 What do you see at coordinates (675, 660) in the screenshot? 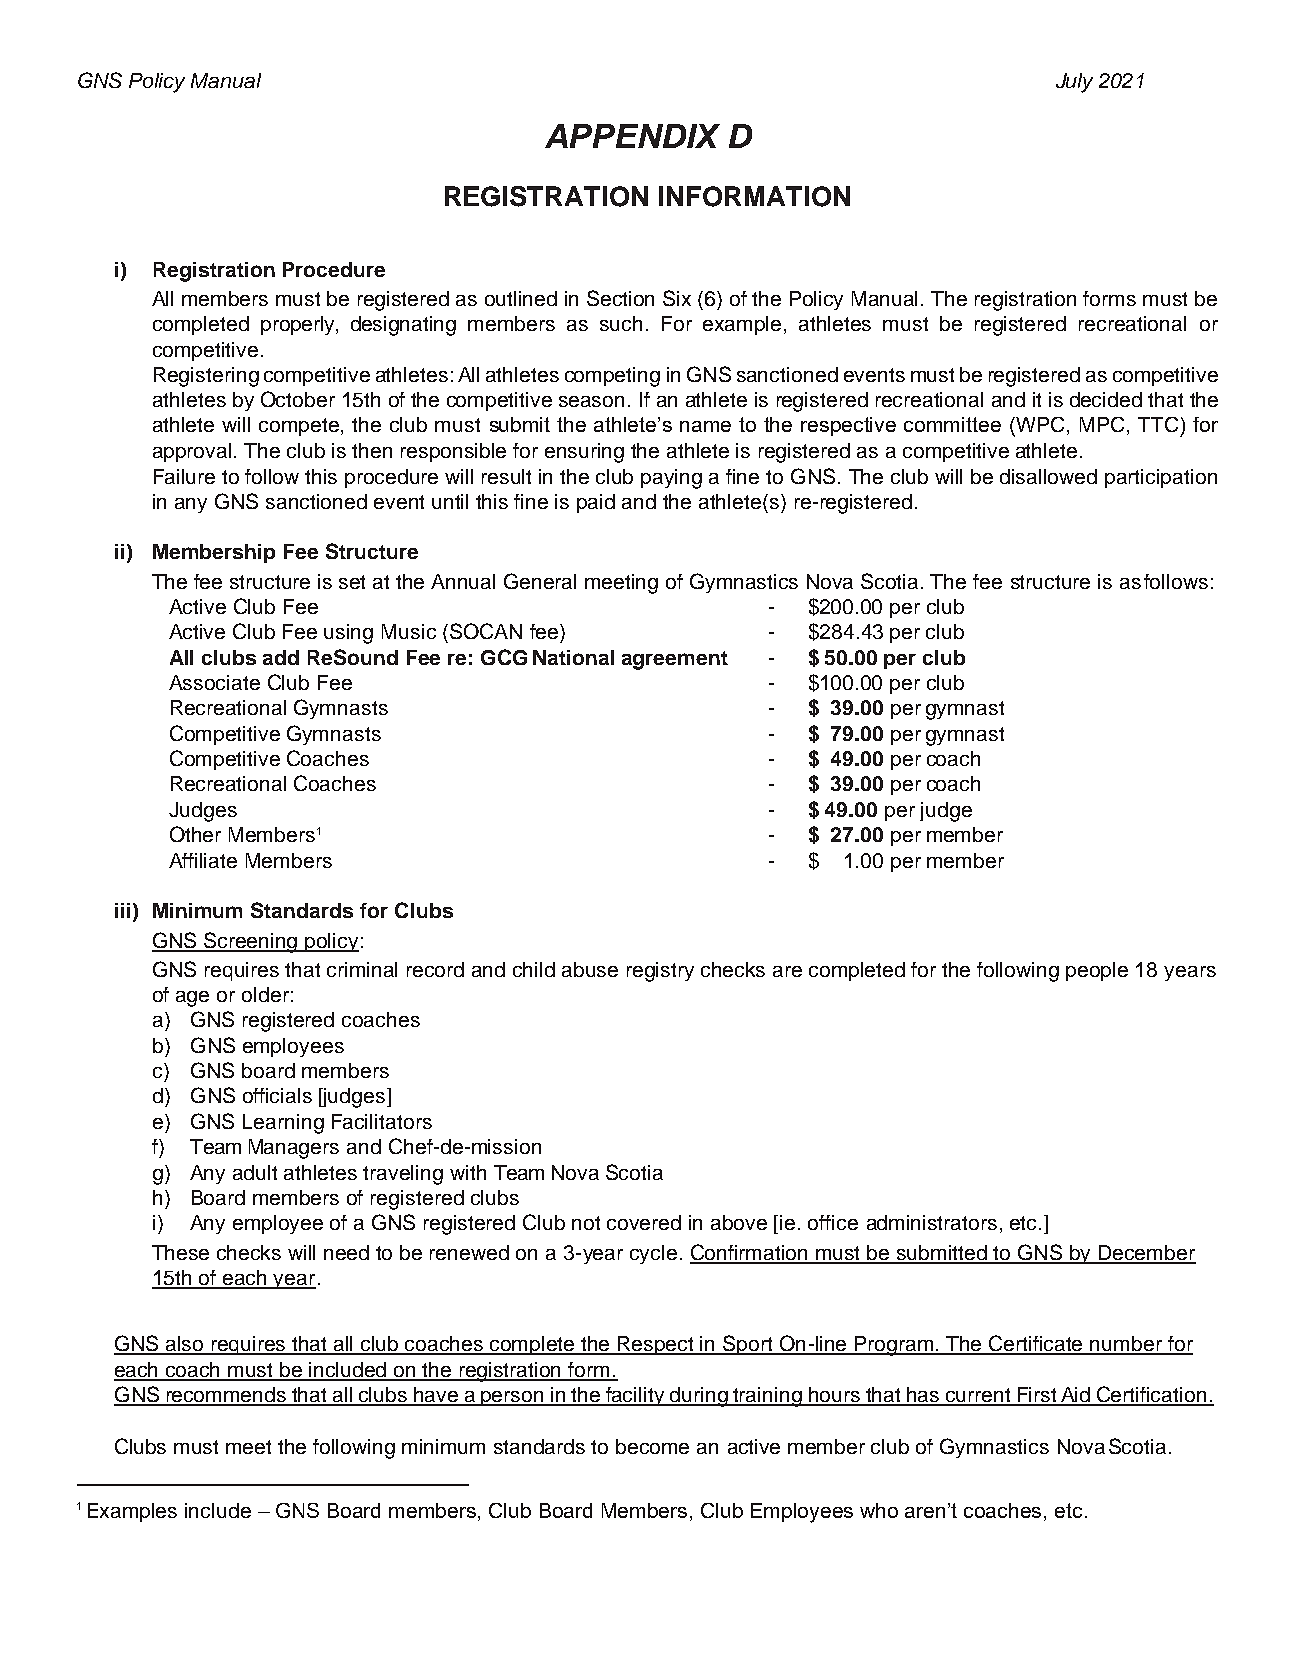
I see `agreement` at bounding box center [675, 660].
